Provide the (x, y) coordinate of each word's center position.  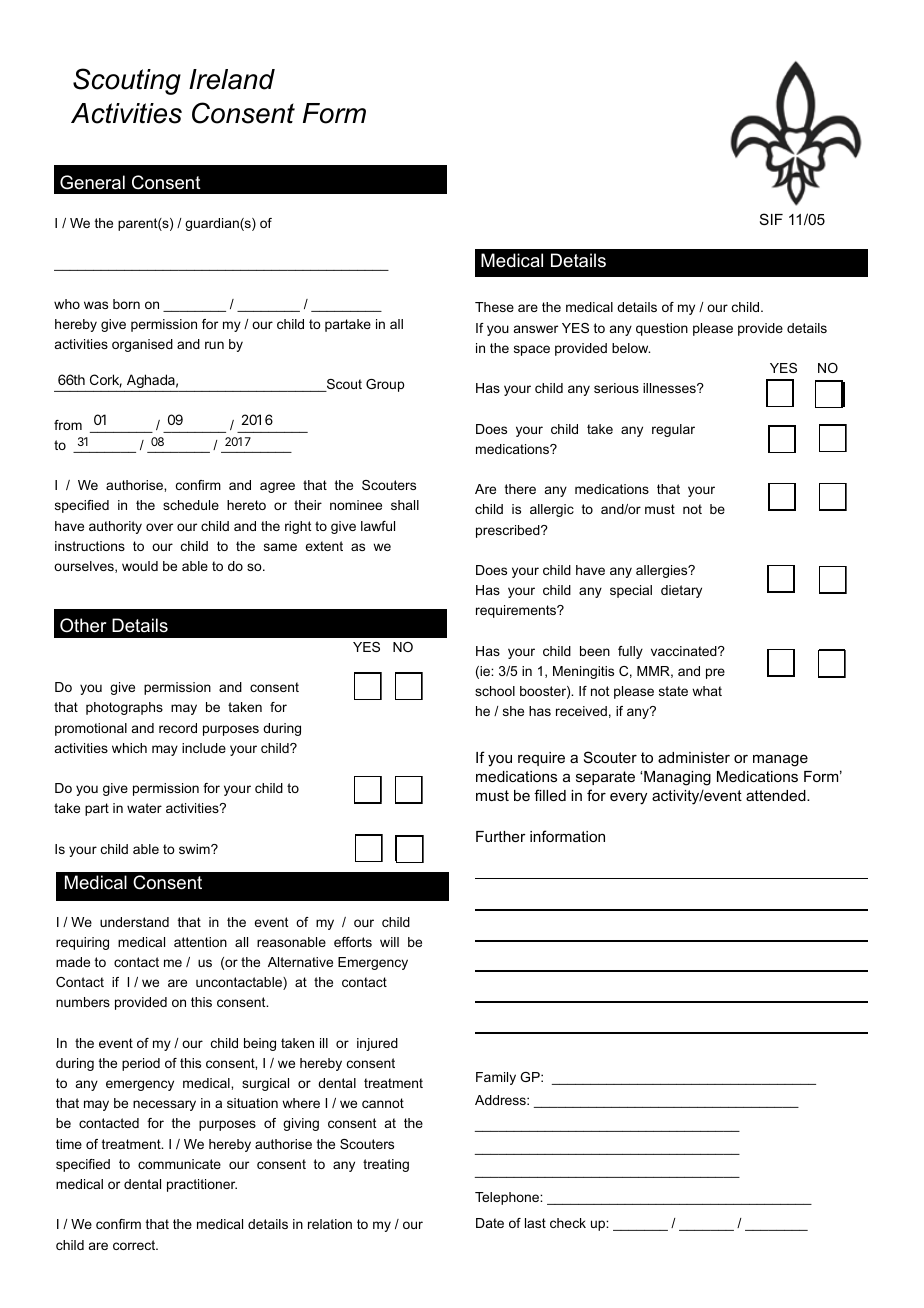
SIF (771, 219)
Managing (677, 778)
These (494, 307)
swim (195, 849)
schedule (191, 505)
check (568, 1223)
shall (405, 505)
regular (673, 430)
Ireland (232, 79)
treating (386, 1165)
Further (501, 836)
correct (135, 1245)
